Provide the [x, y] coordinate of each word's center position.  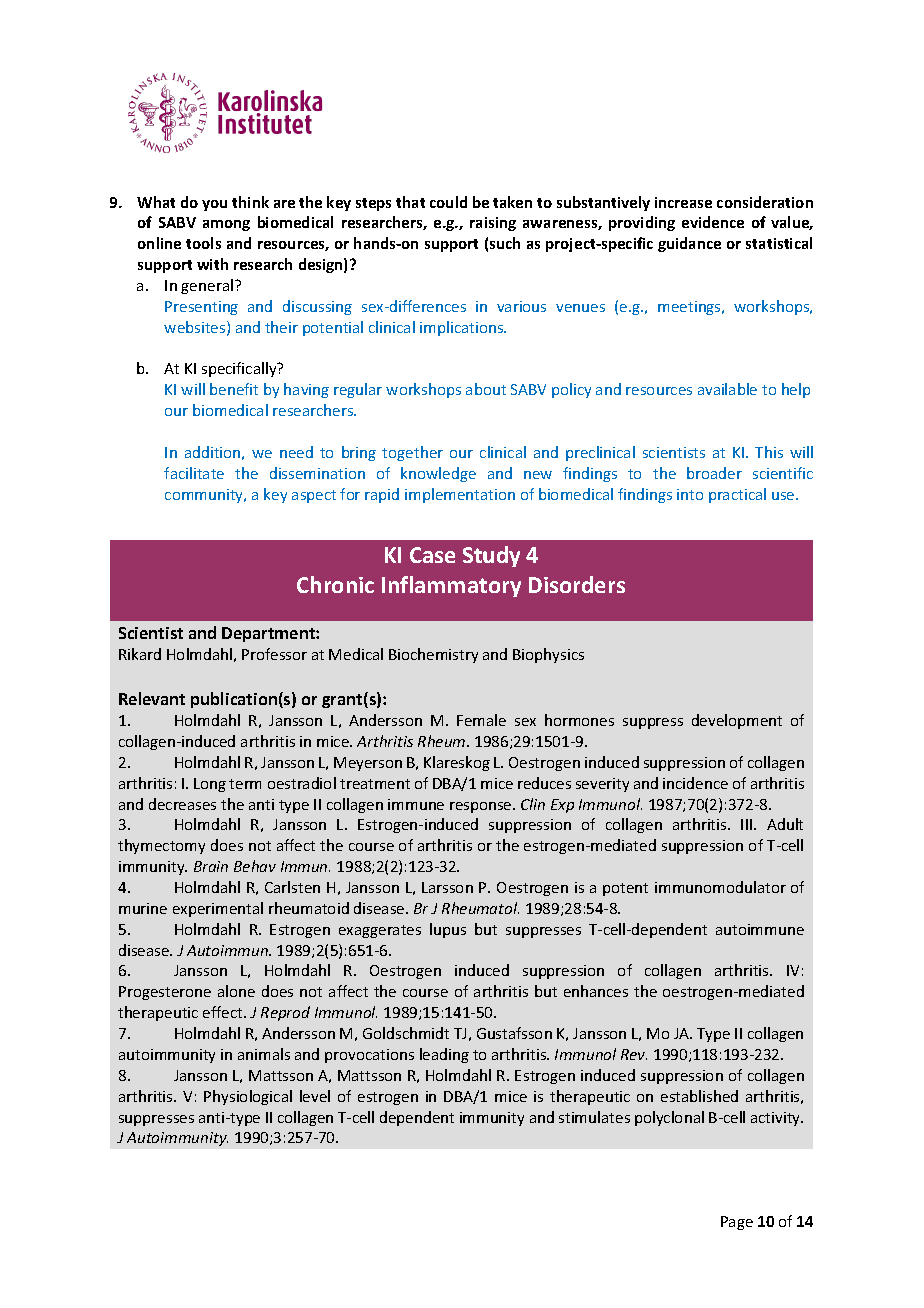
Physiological [248, 1097]
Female [481, 720]
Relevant [152, 698]
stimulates [594, 1117]
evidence [713, 222]
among [226, 225]
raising [493, 224]
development [737, 721]
